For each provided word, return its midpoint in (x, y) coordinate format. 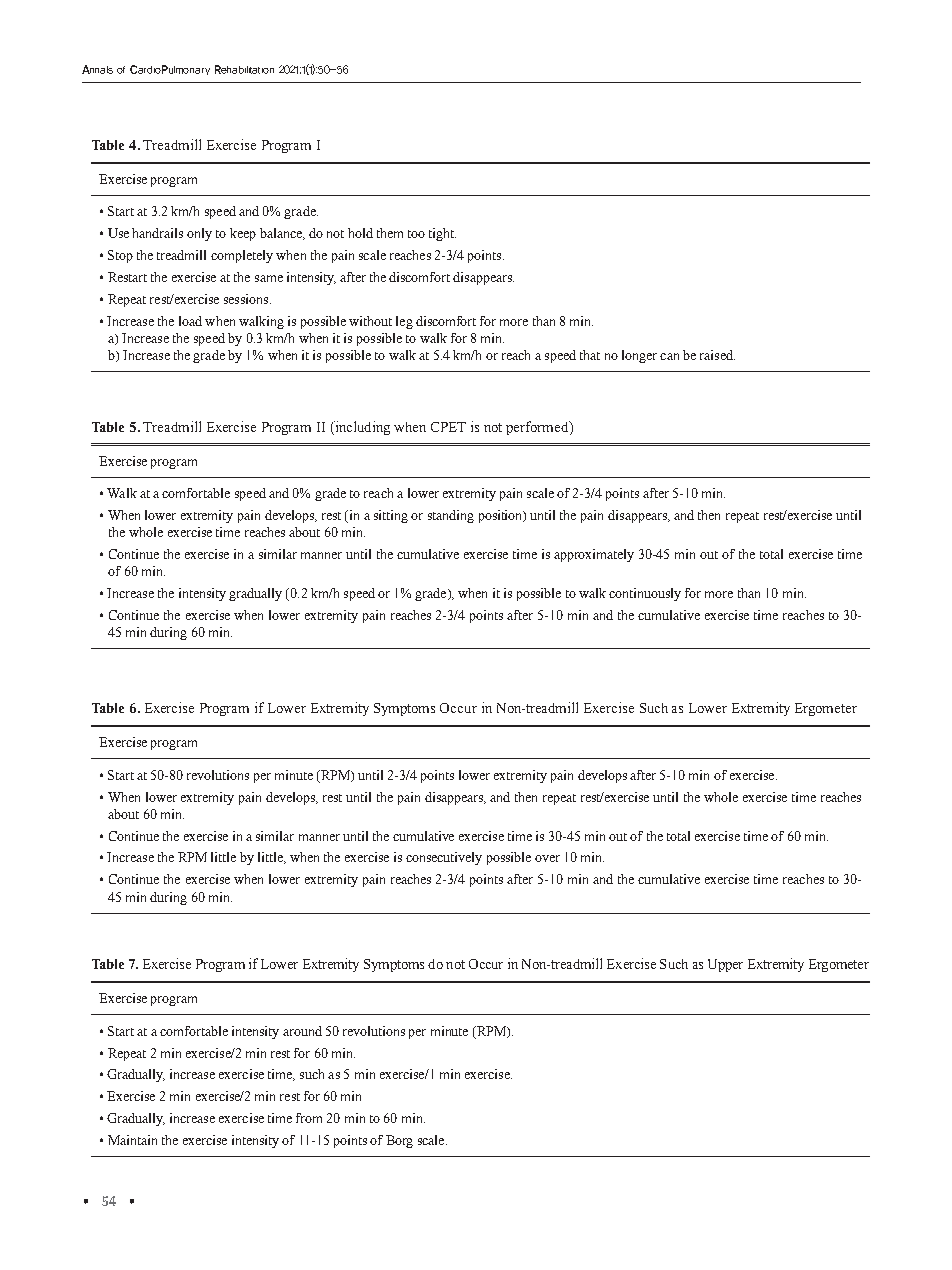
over (547, 858)
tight (442, 234)
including (361, 428)
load (190, 321)
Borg (399, 1141)
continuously (645, 594)
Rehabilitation (244, 69)
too (416, 234)
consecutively (444, 858)
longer (639, 356)
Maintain (132, 1140)
